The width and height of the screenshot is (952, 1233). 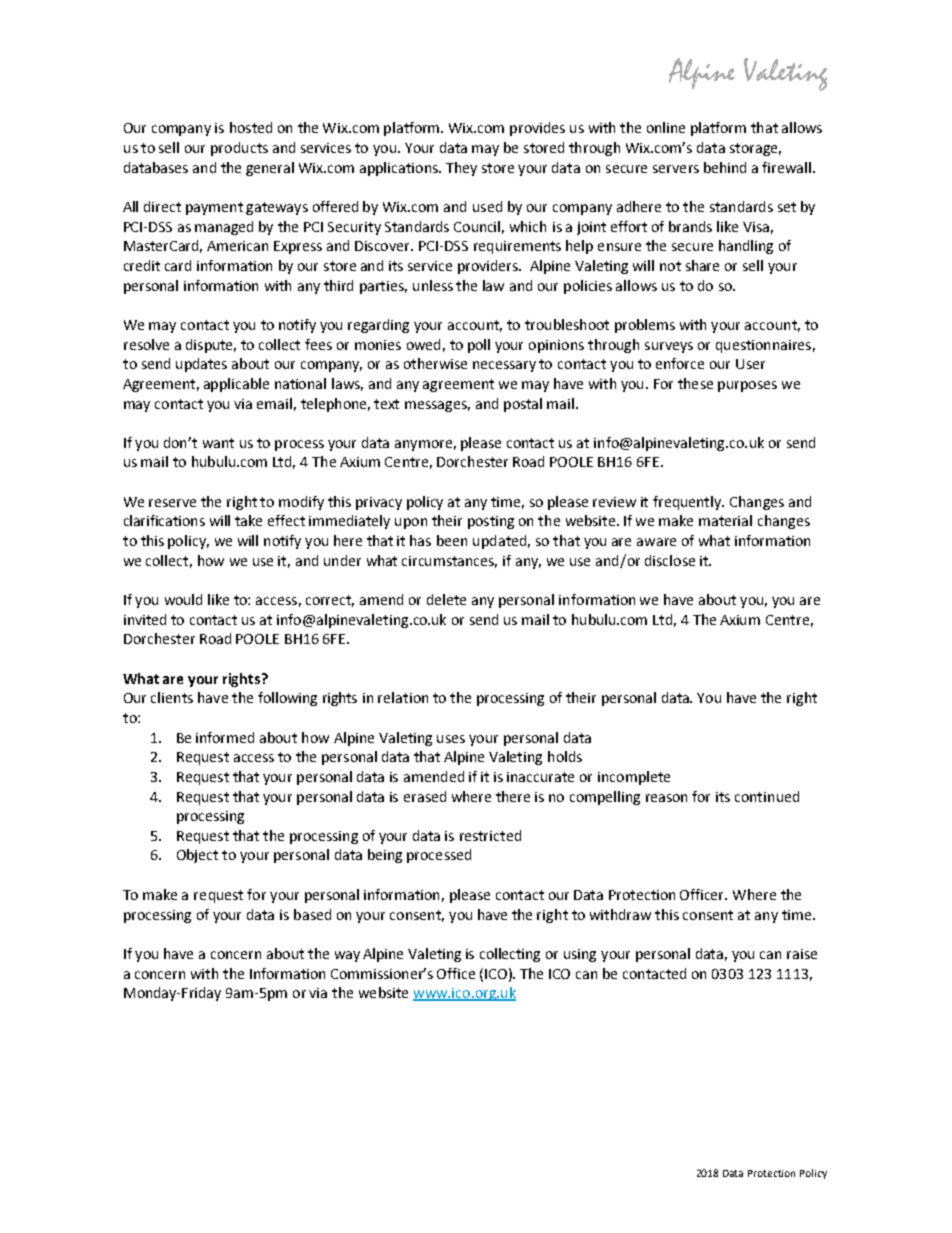 I want to click on behind, so click(x=725, y=167).
